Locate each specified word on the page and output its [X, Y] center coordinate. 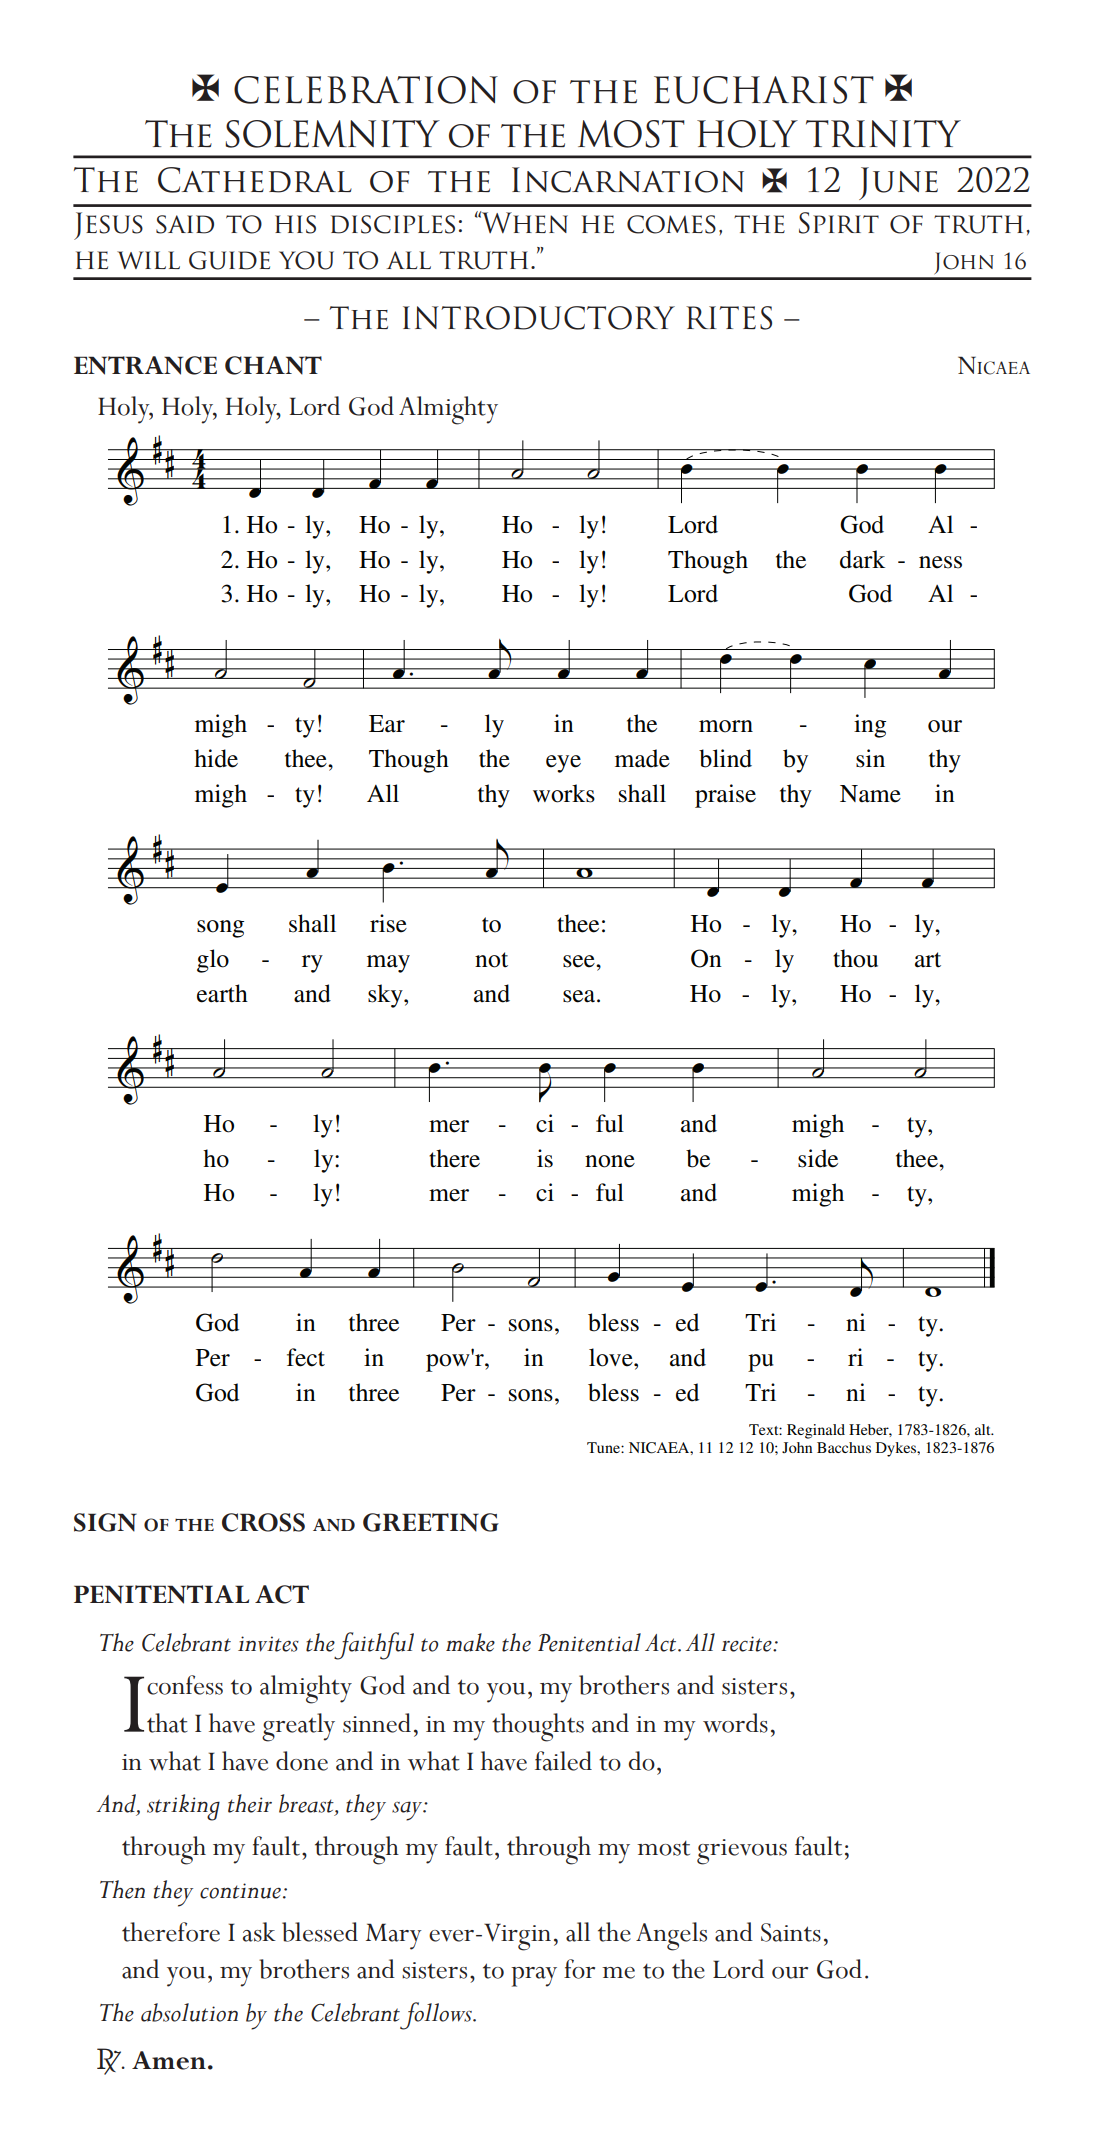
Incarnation [628, 180]
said [185, 224]
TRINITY [883, 133]
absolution [189, 2012]
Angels [671, 1936]
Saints [791, 1932]
